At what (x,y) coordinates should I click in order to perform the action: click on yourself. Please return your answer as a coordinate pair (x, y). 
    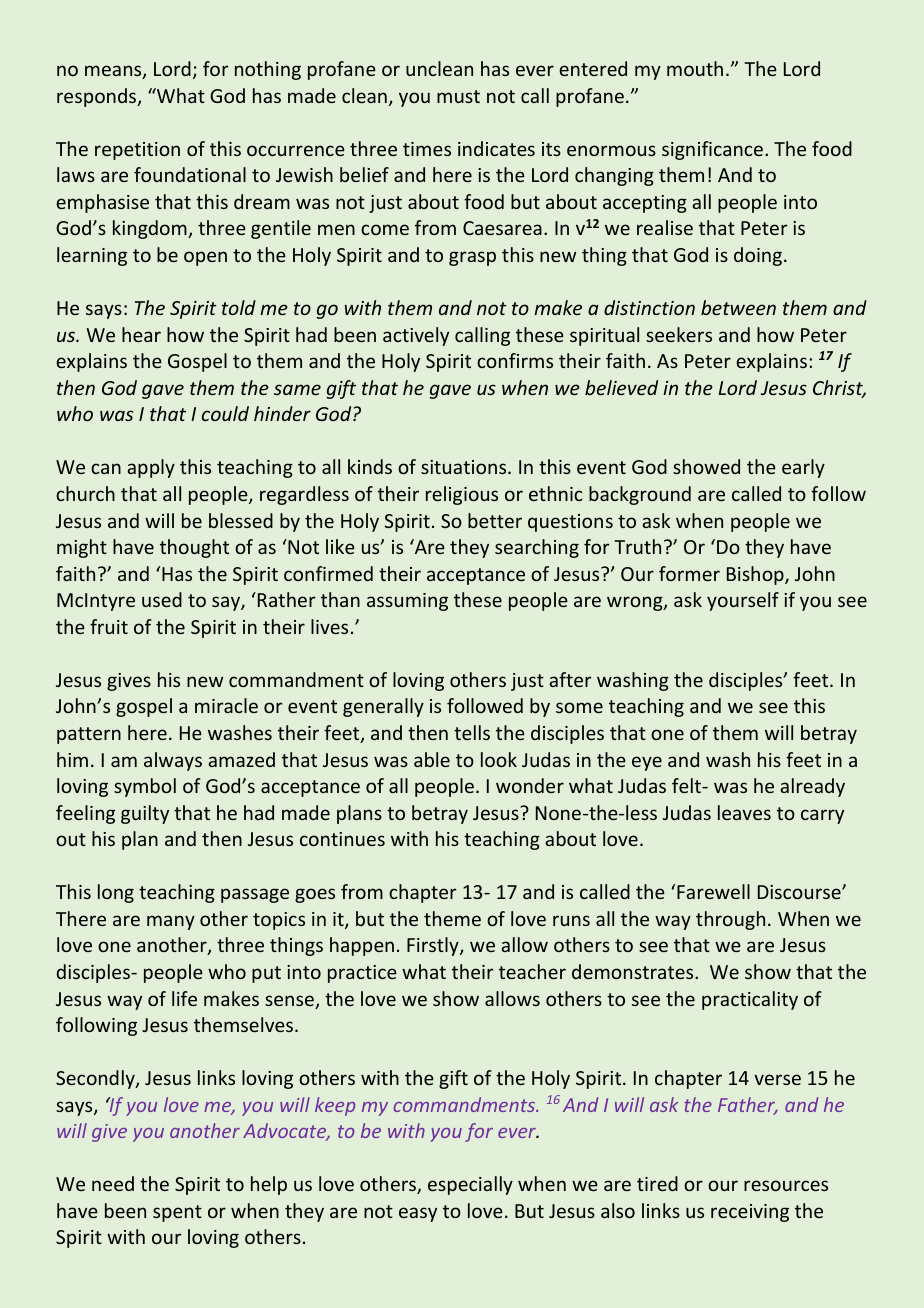
    Looking at the image, I should click on (743, 601).
